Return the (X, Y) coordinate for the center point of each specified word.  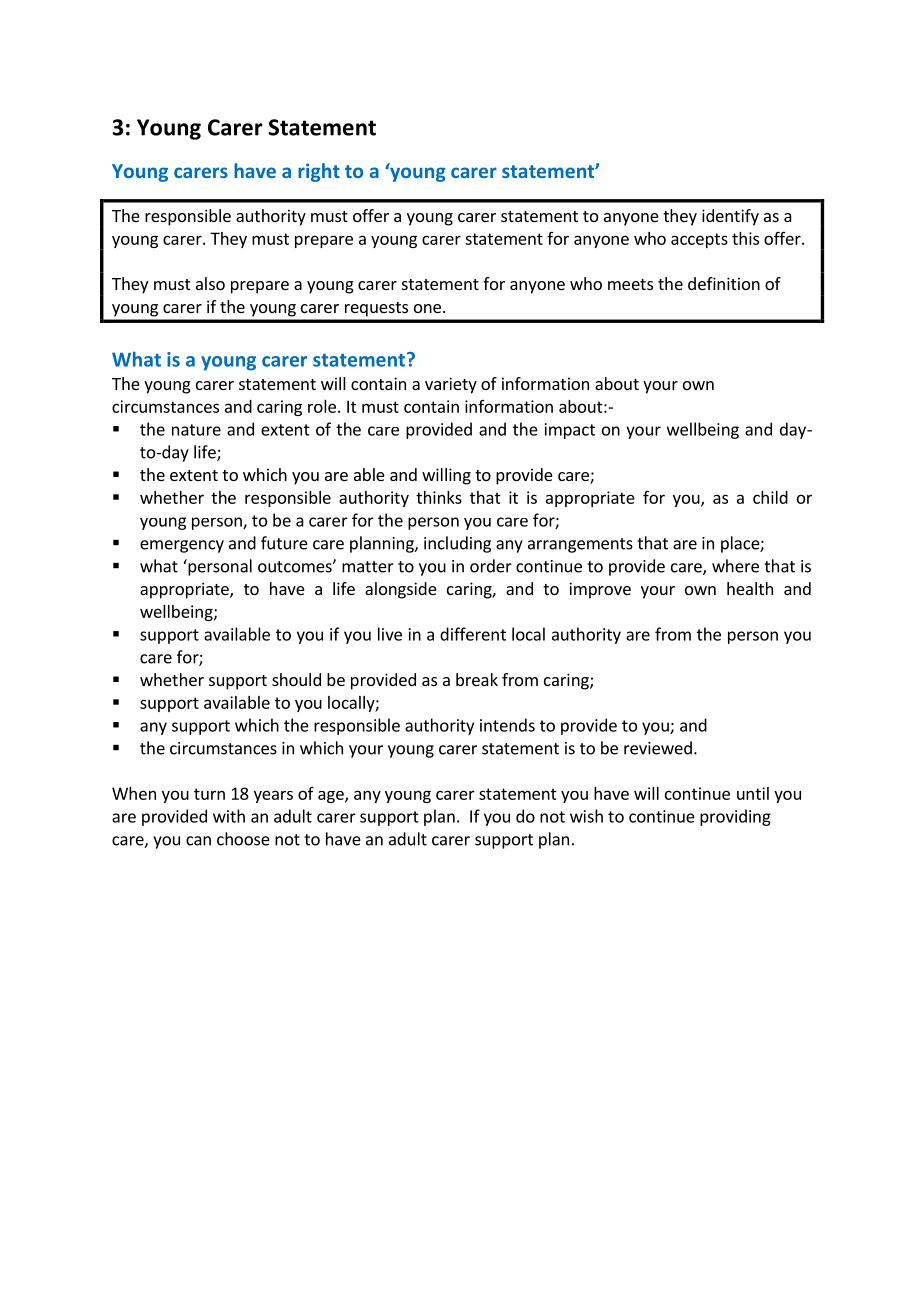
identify (730, 217)
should (296, 679)
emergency (182, 546)
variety (451, 385)
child (770, 497)
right (319, 172)
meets (630, 284)
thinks (439, 497)
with (229, 816)
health (750, 588)
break (477, 679)
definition (724, 283)
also (210, 283)
